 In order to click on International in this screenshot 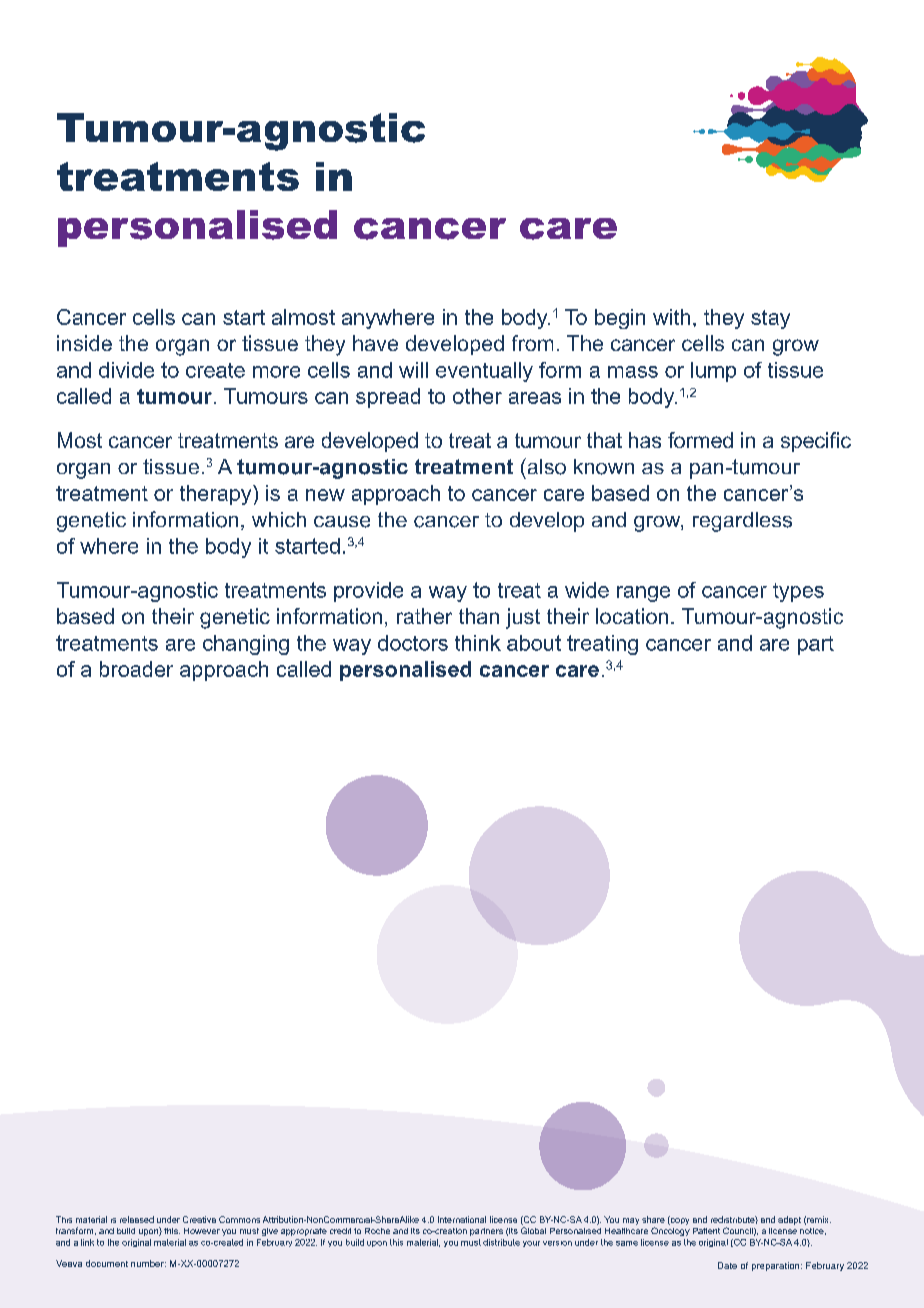, I will do `click(462, 1219)`.
